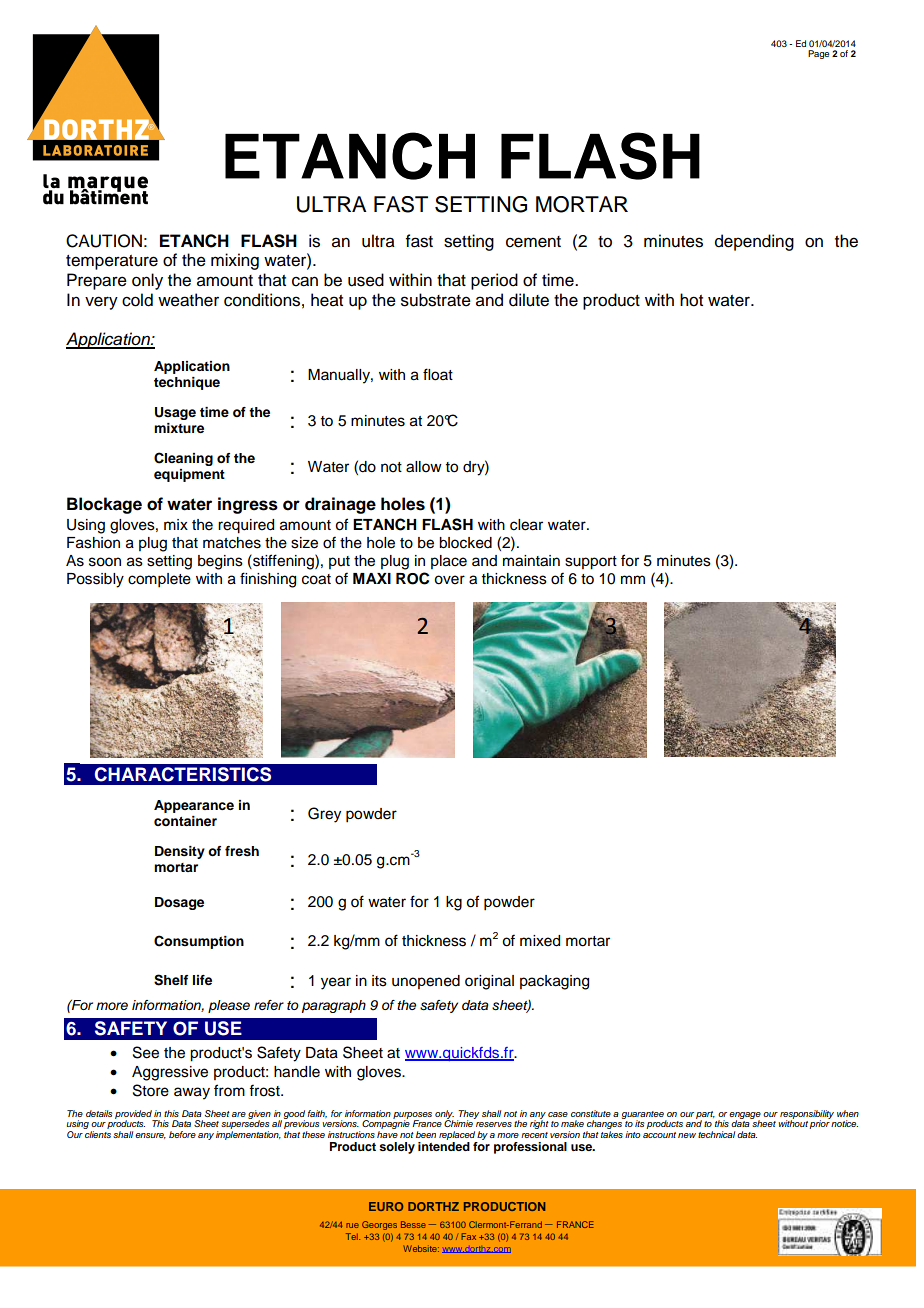  I want to click on over, so click(449, 580).
